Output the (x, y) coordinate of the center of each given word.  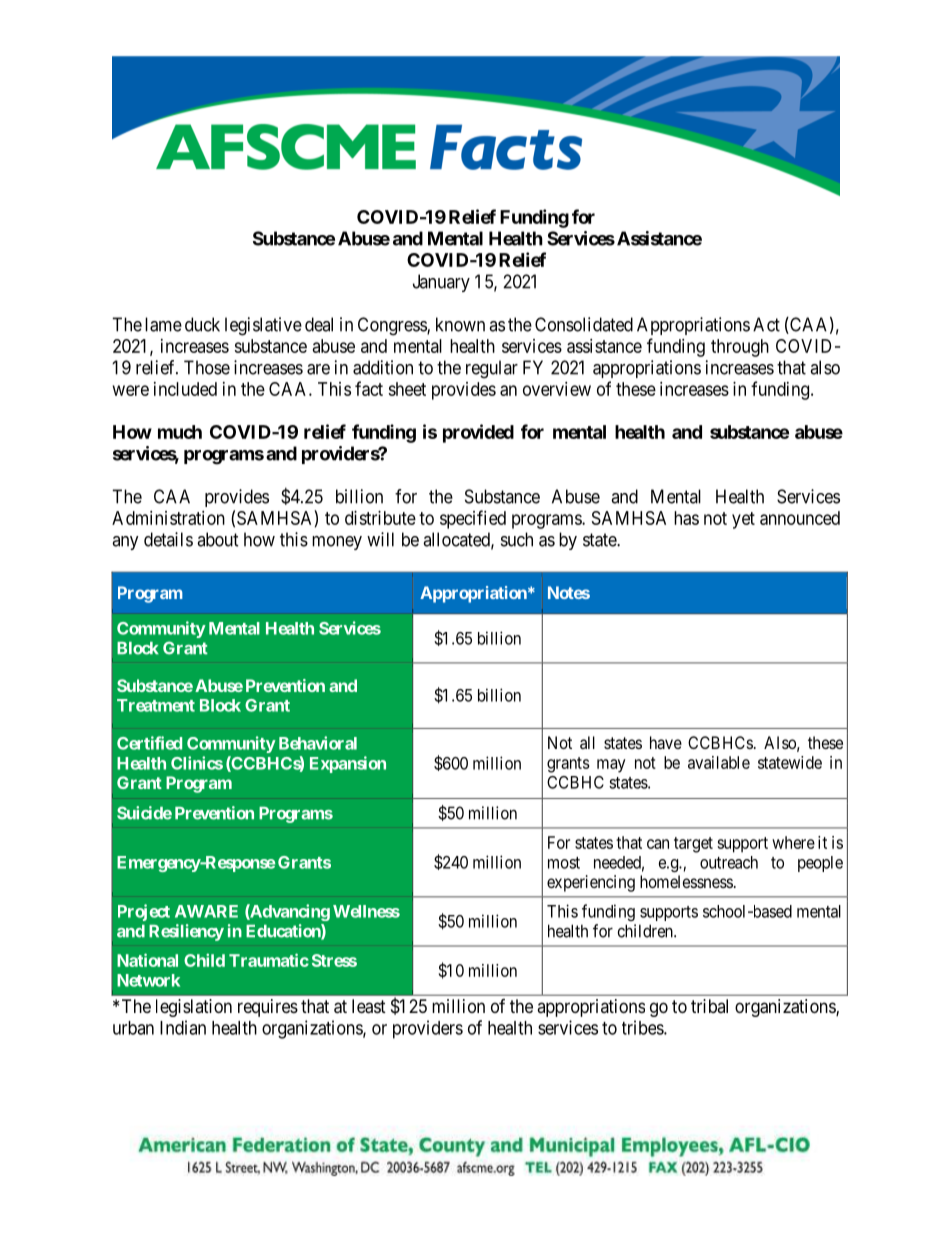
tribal (709, 1006)
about (218, 539)
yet (743, 520)
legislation (194, 1008)
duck (202, 324)
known (460, 324)
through (740, 348)
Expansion (348, 764)
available (719, 762)
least (369, 1006)
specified (473, 519)
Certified (149, 743)
